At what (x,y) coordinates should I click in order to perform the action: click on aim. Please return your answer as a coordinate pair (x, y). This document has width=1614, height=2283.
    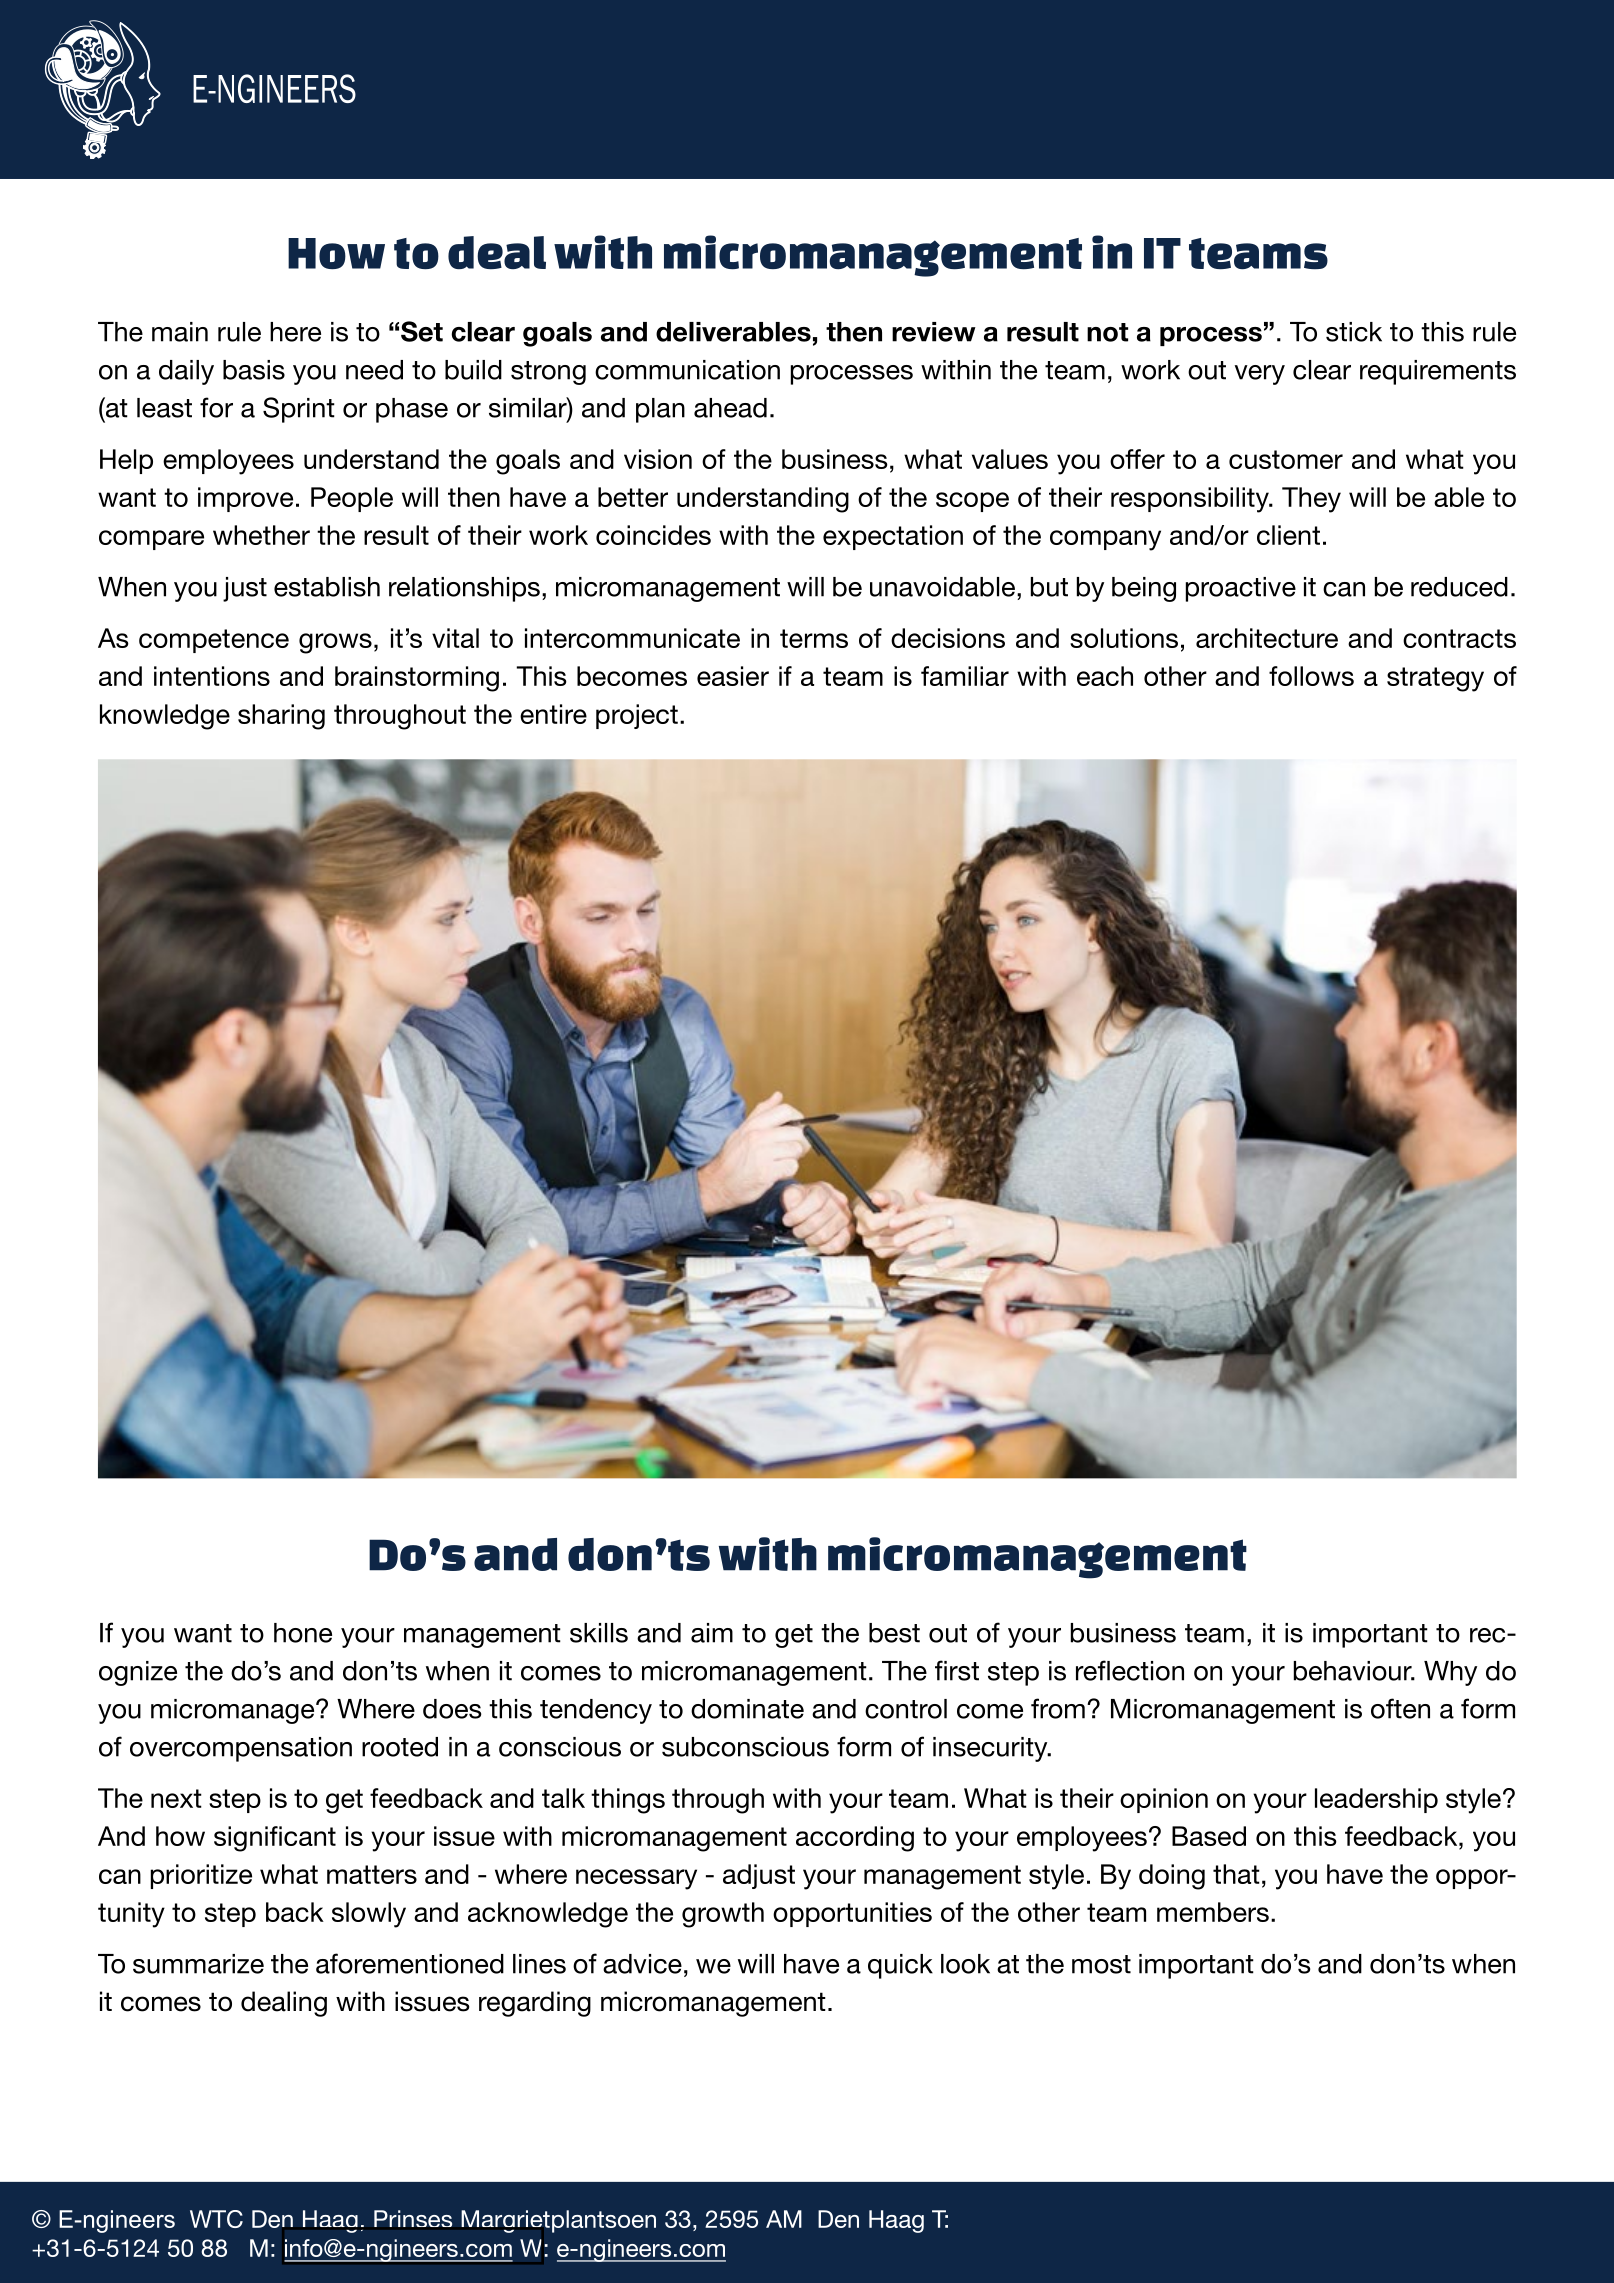
    Looking at the image, I should click on (712, 1633).
